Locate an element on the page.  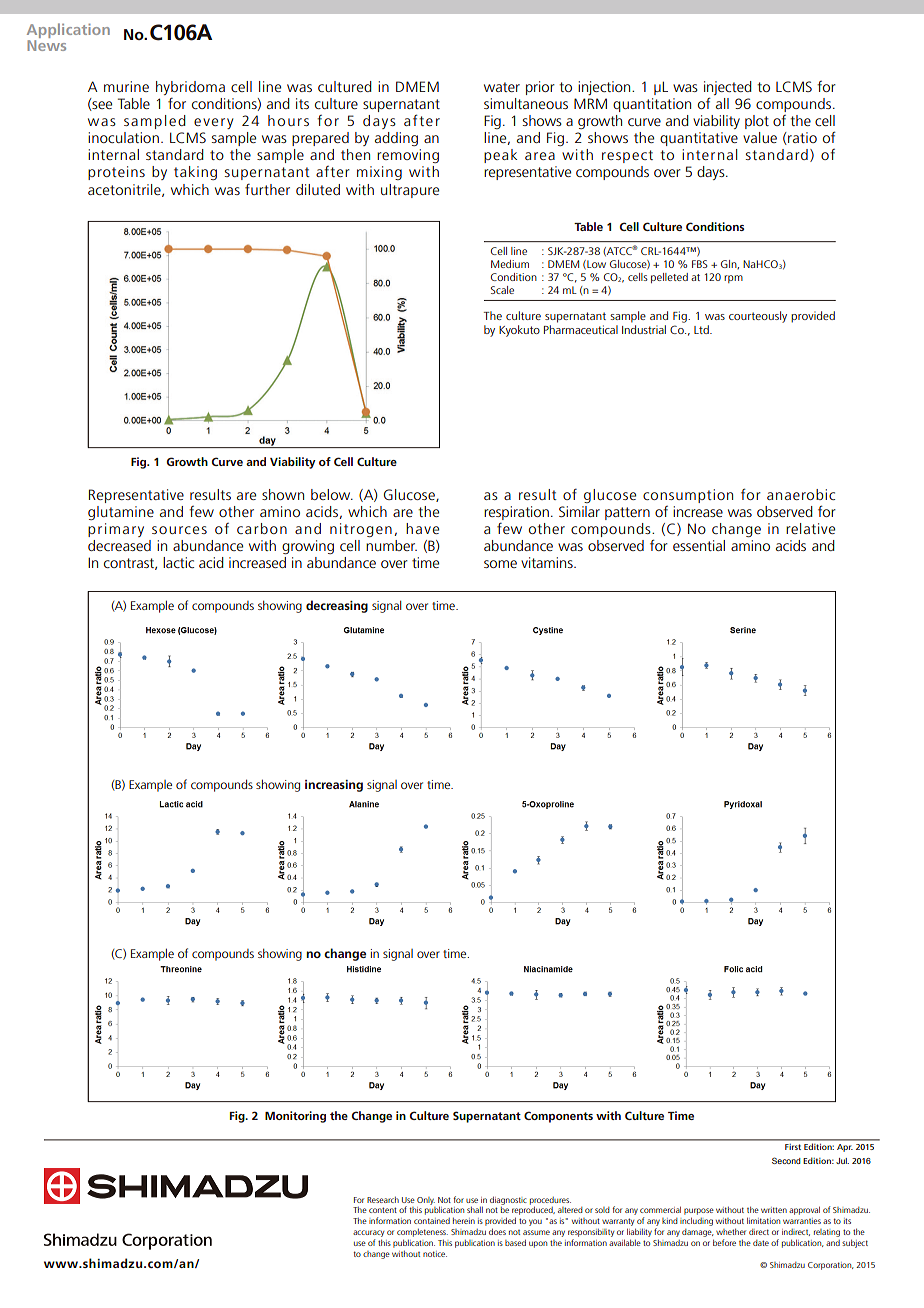
decreasing is located at coordinates (337, 606).
